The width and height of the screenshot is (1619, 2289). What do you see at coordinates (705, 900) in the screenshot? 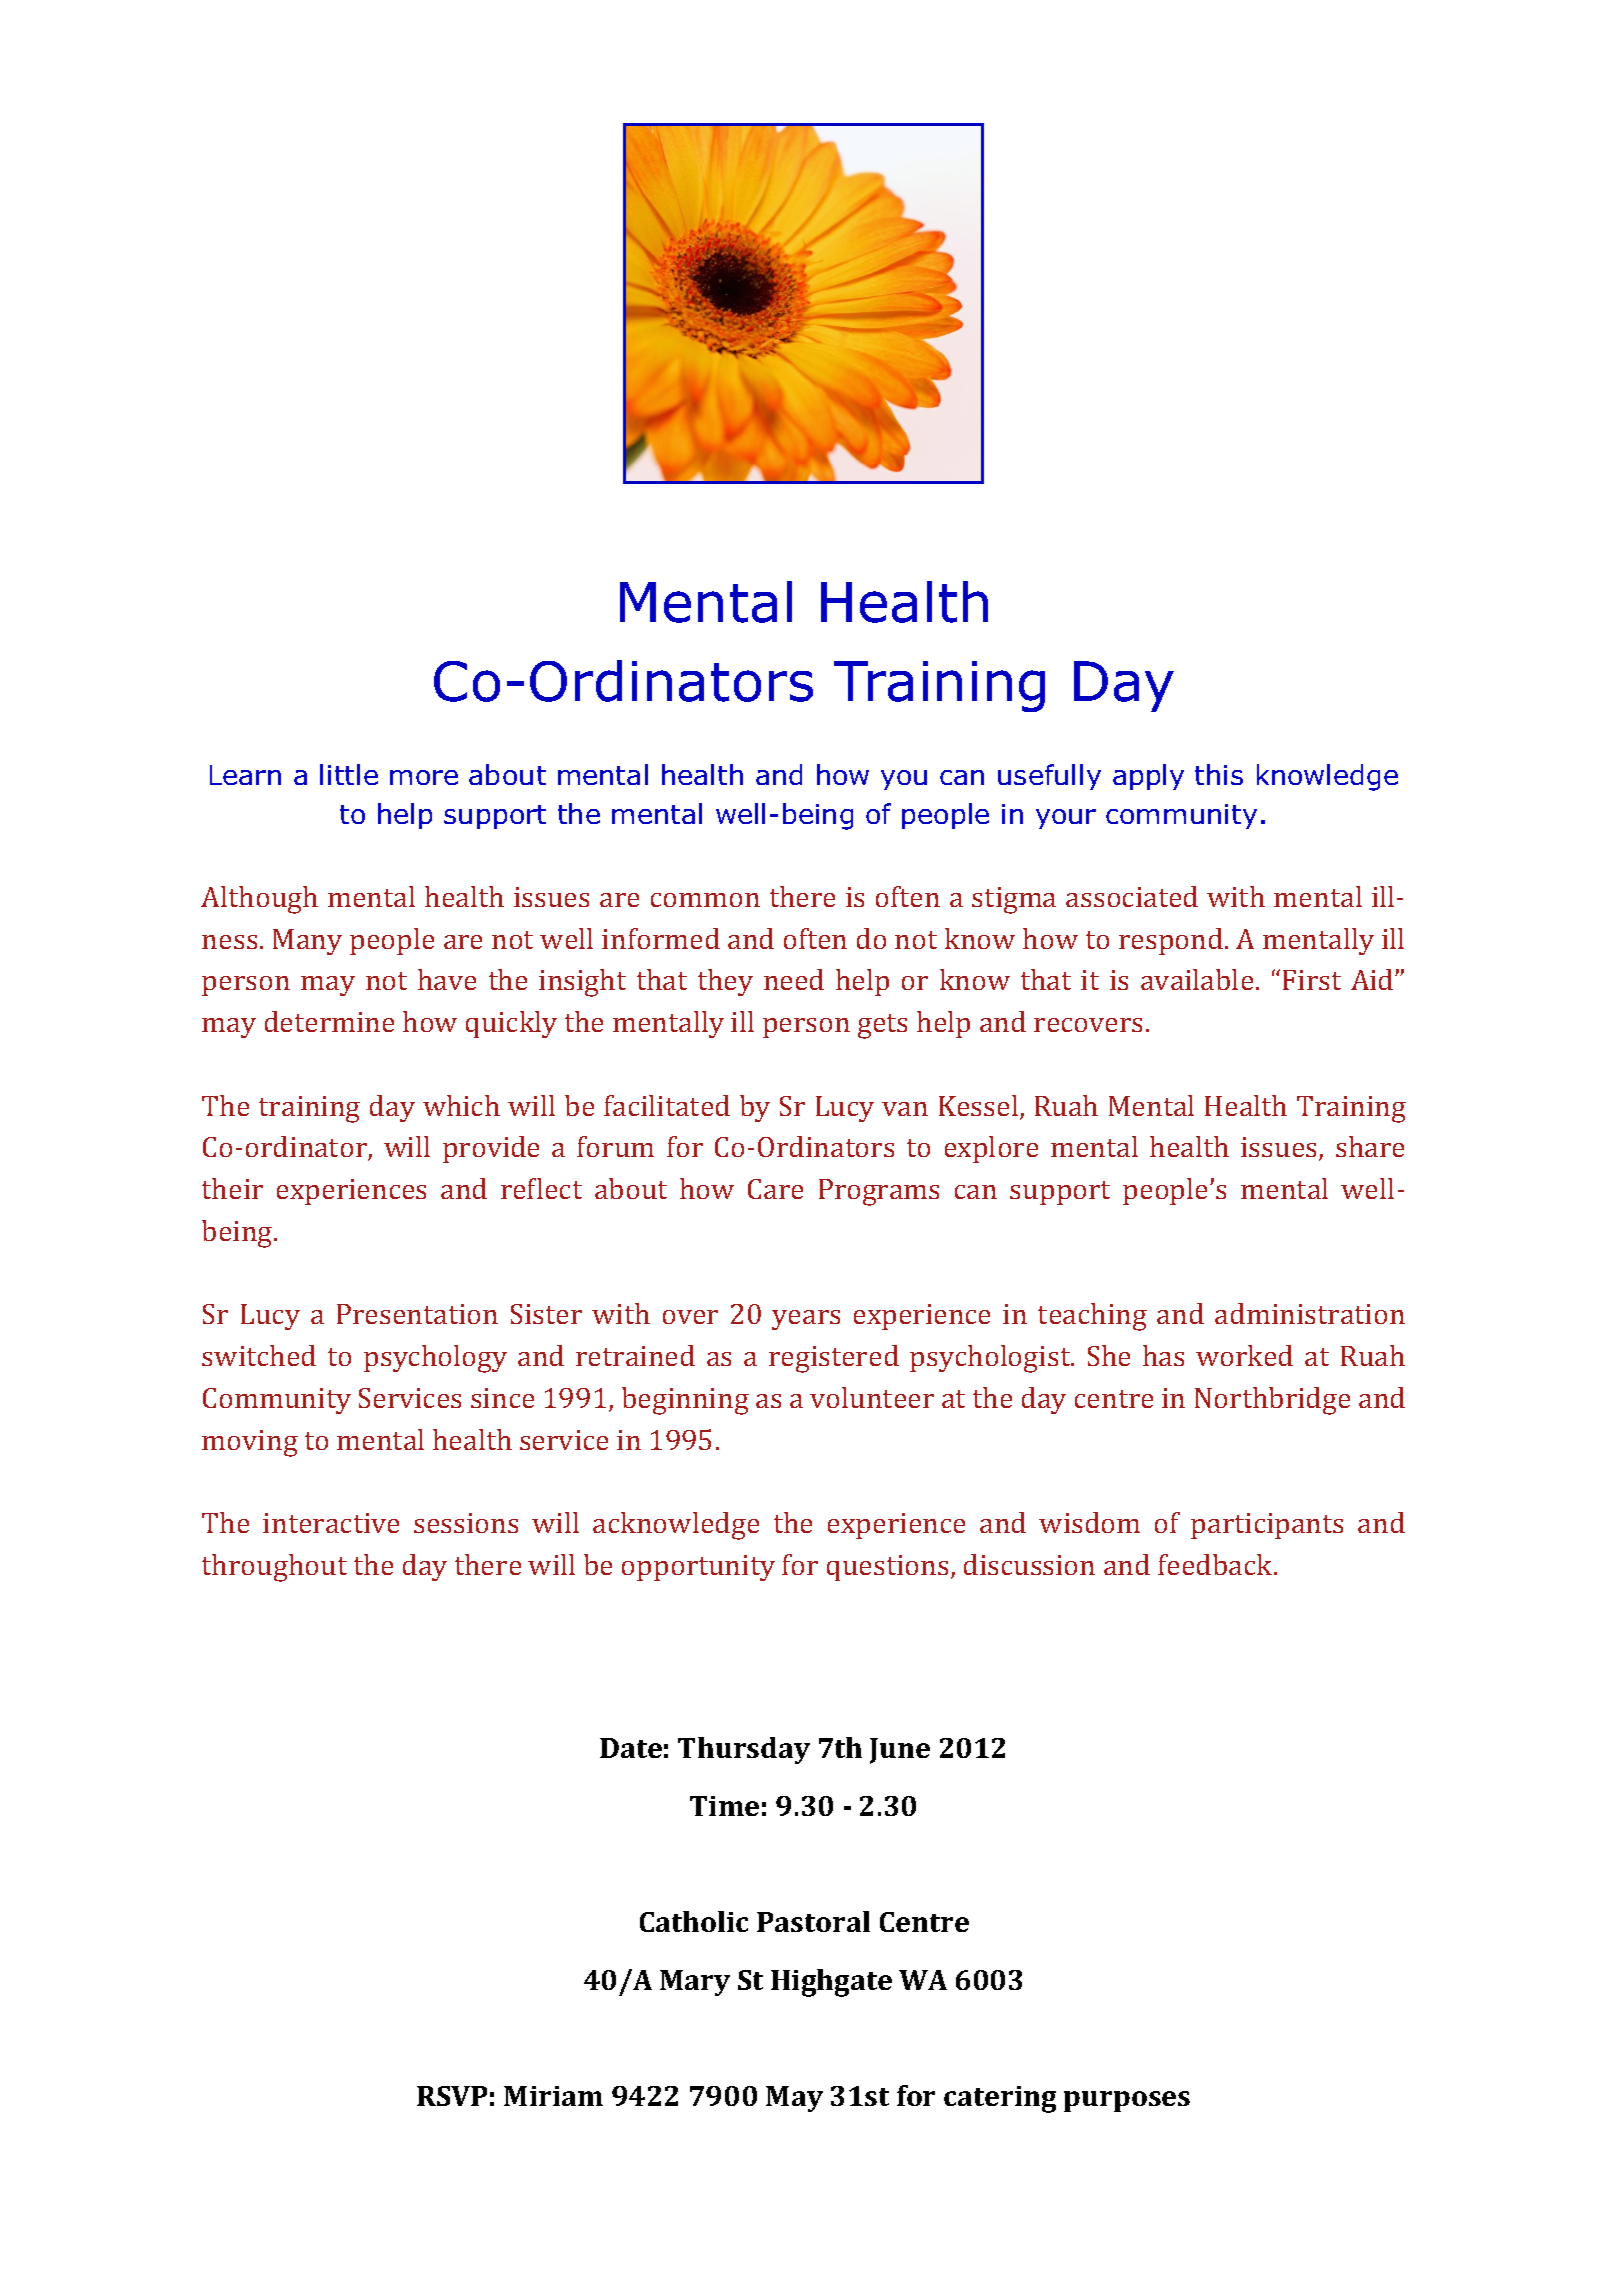
I see `common` at bounding box center [705, 900].
